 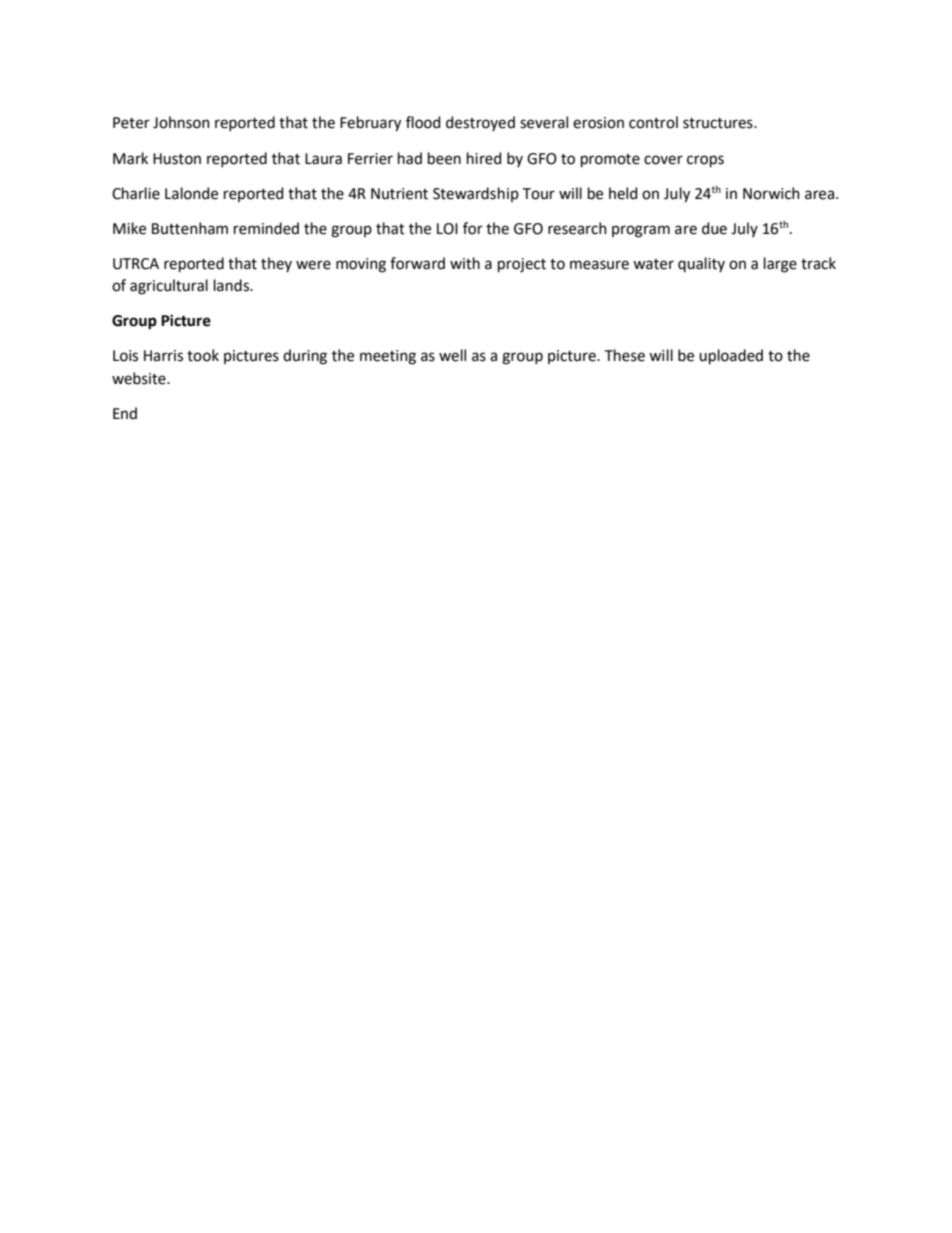 I want to click on These, so click(x=625, y=355).
